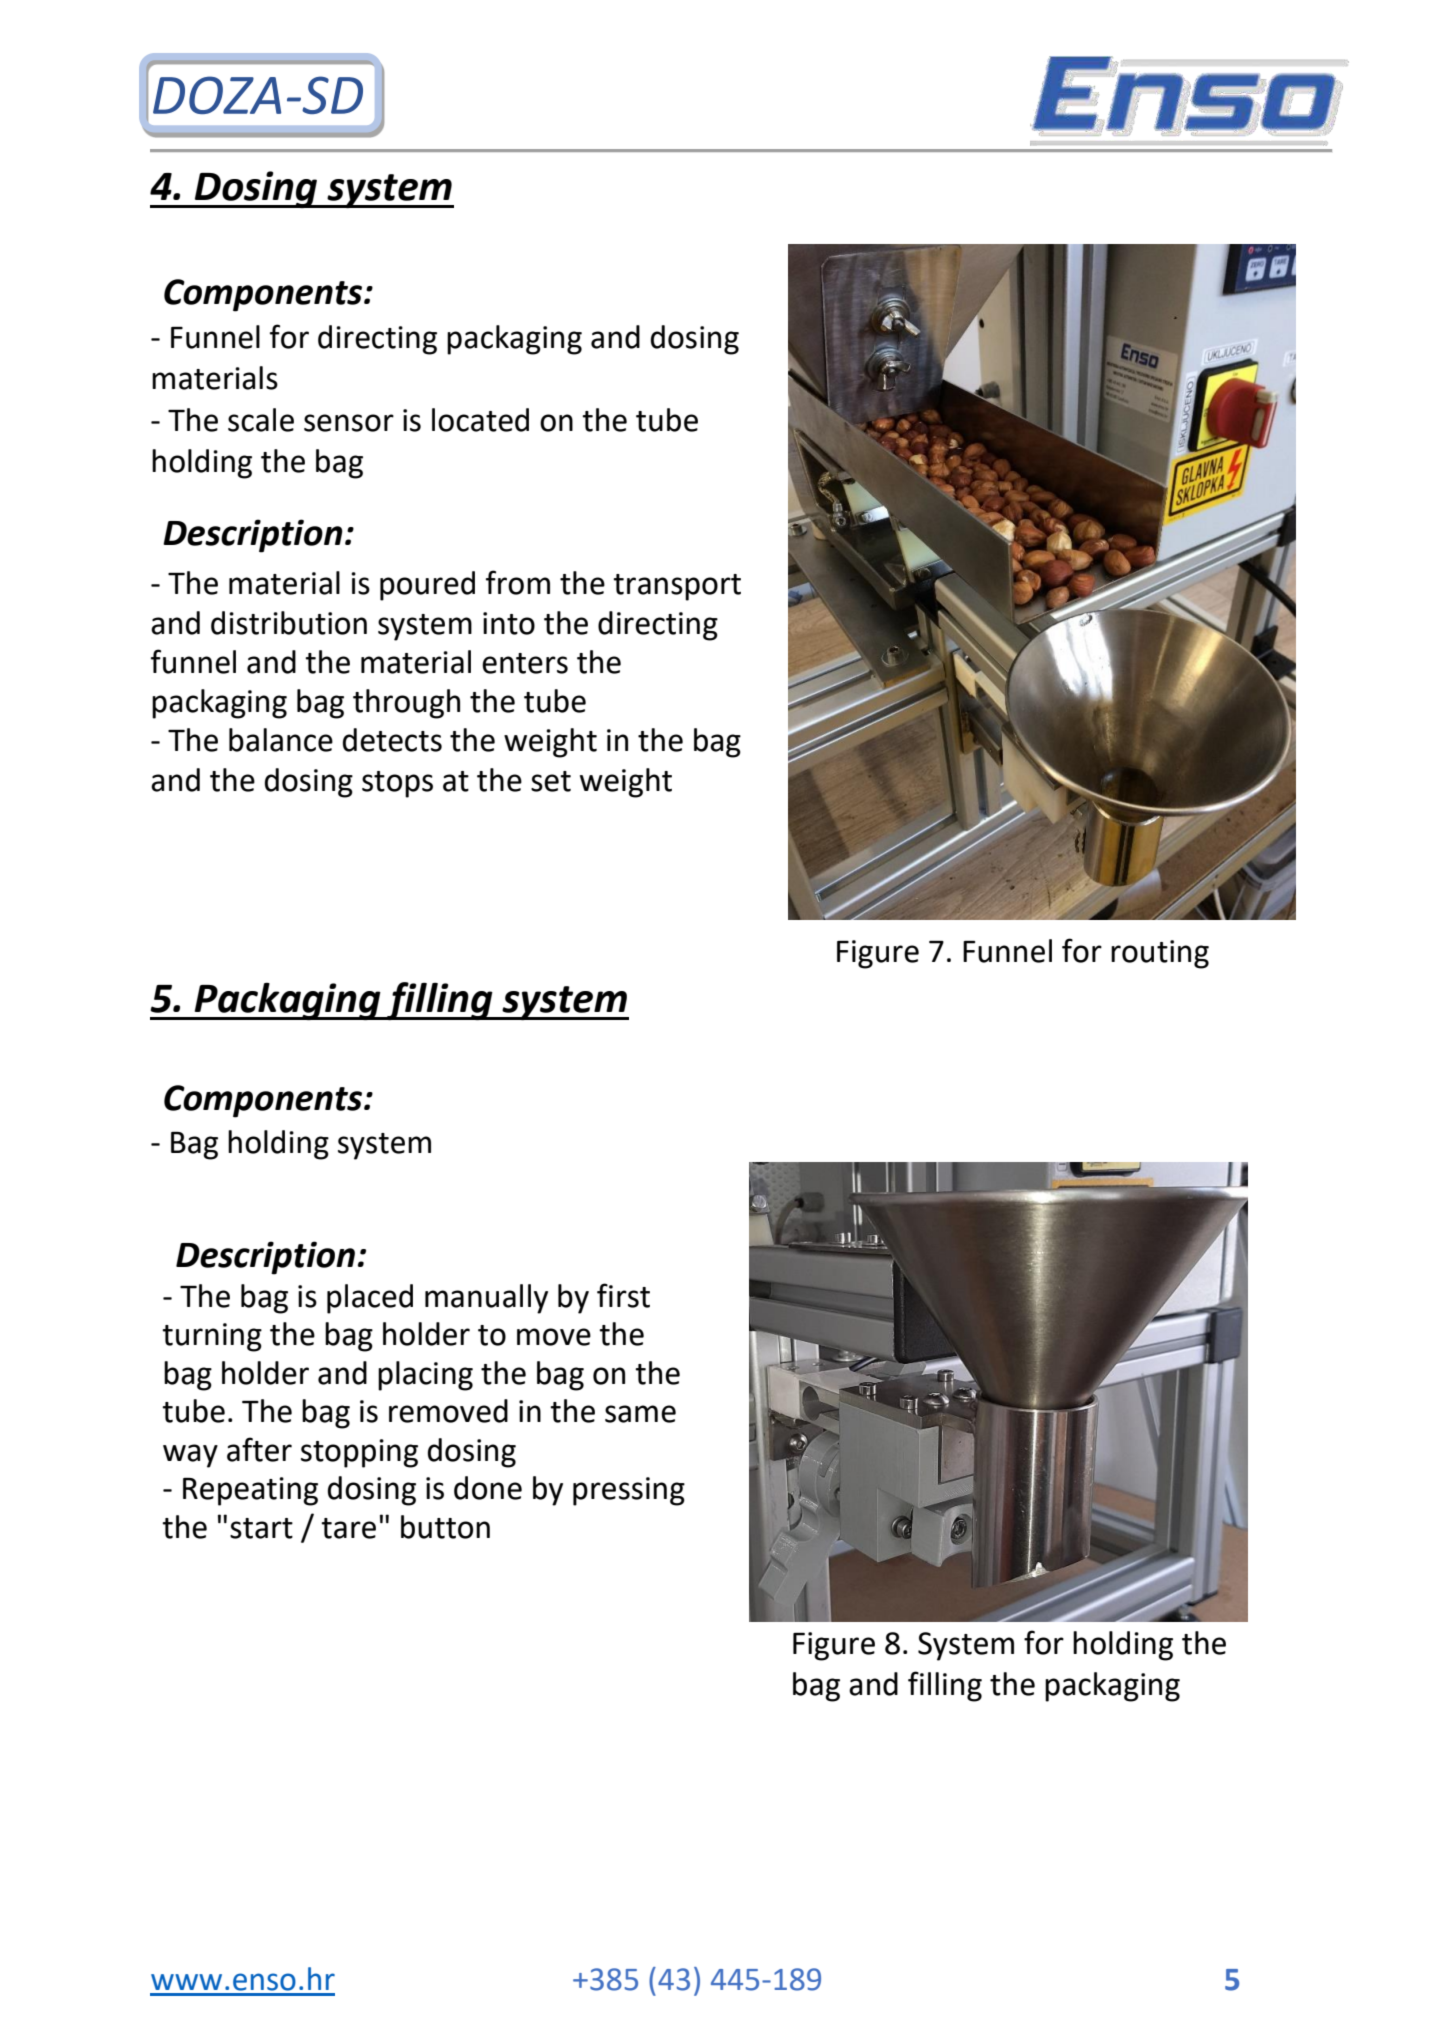  What do you see at coordinates (623, 1295) in the screenshot?
I see `first` at bounding box center [623, 1295].
